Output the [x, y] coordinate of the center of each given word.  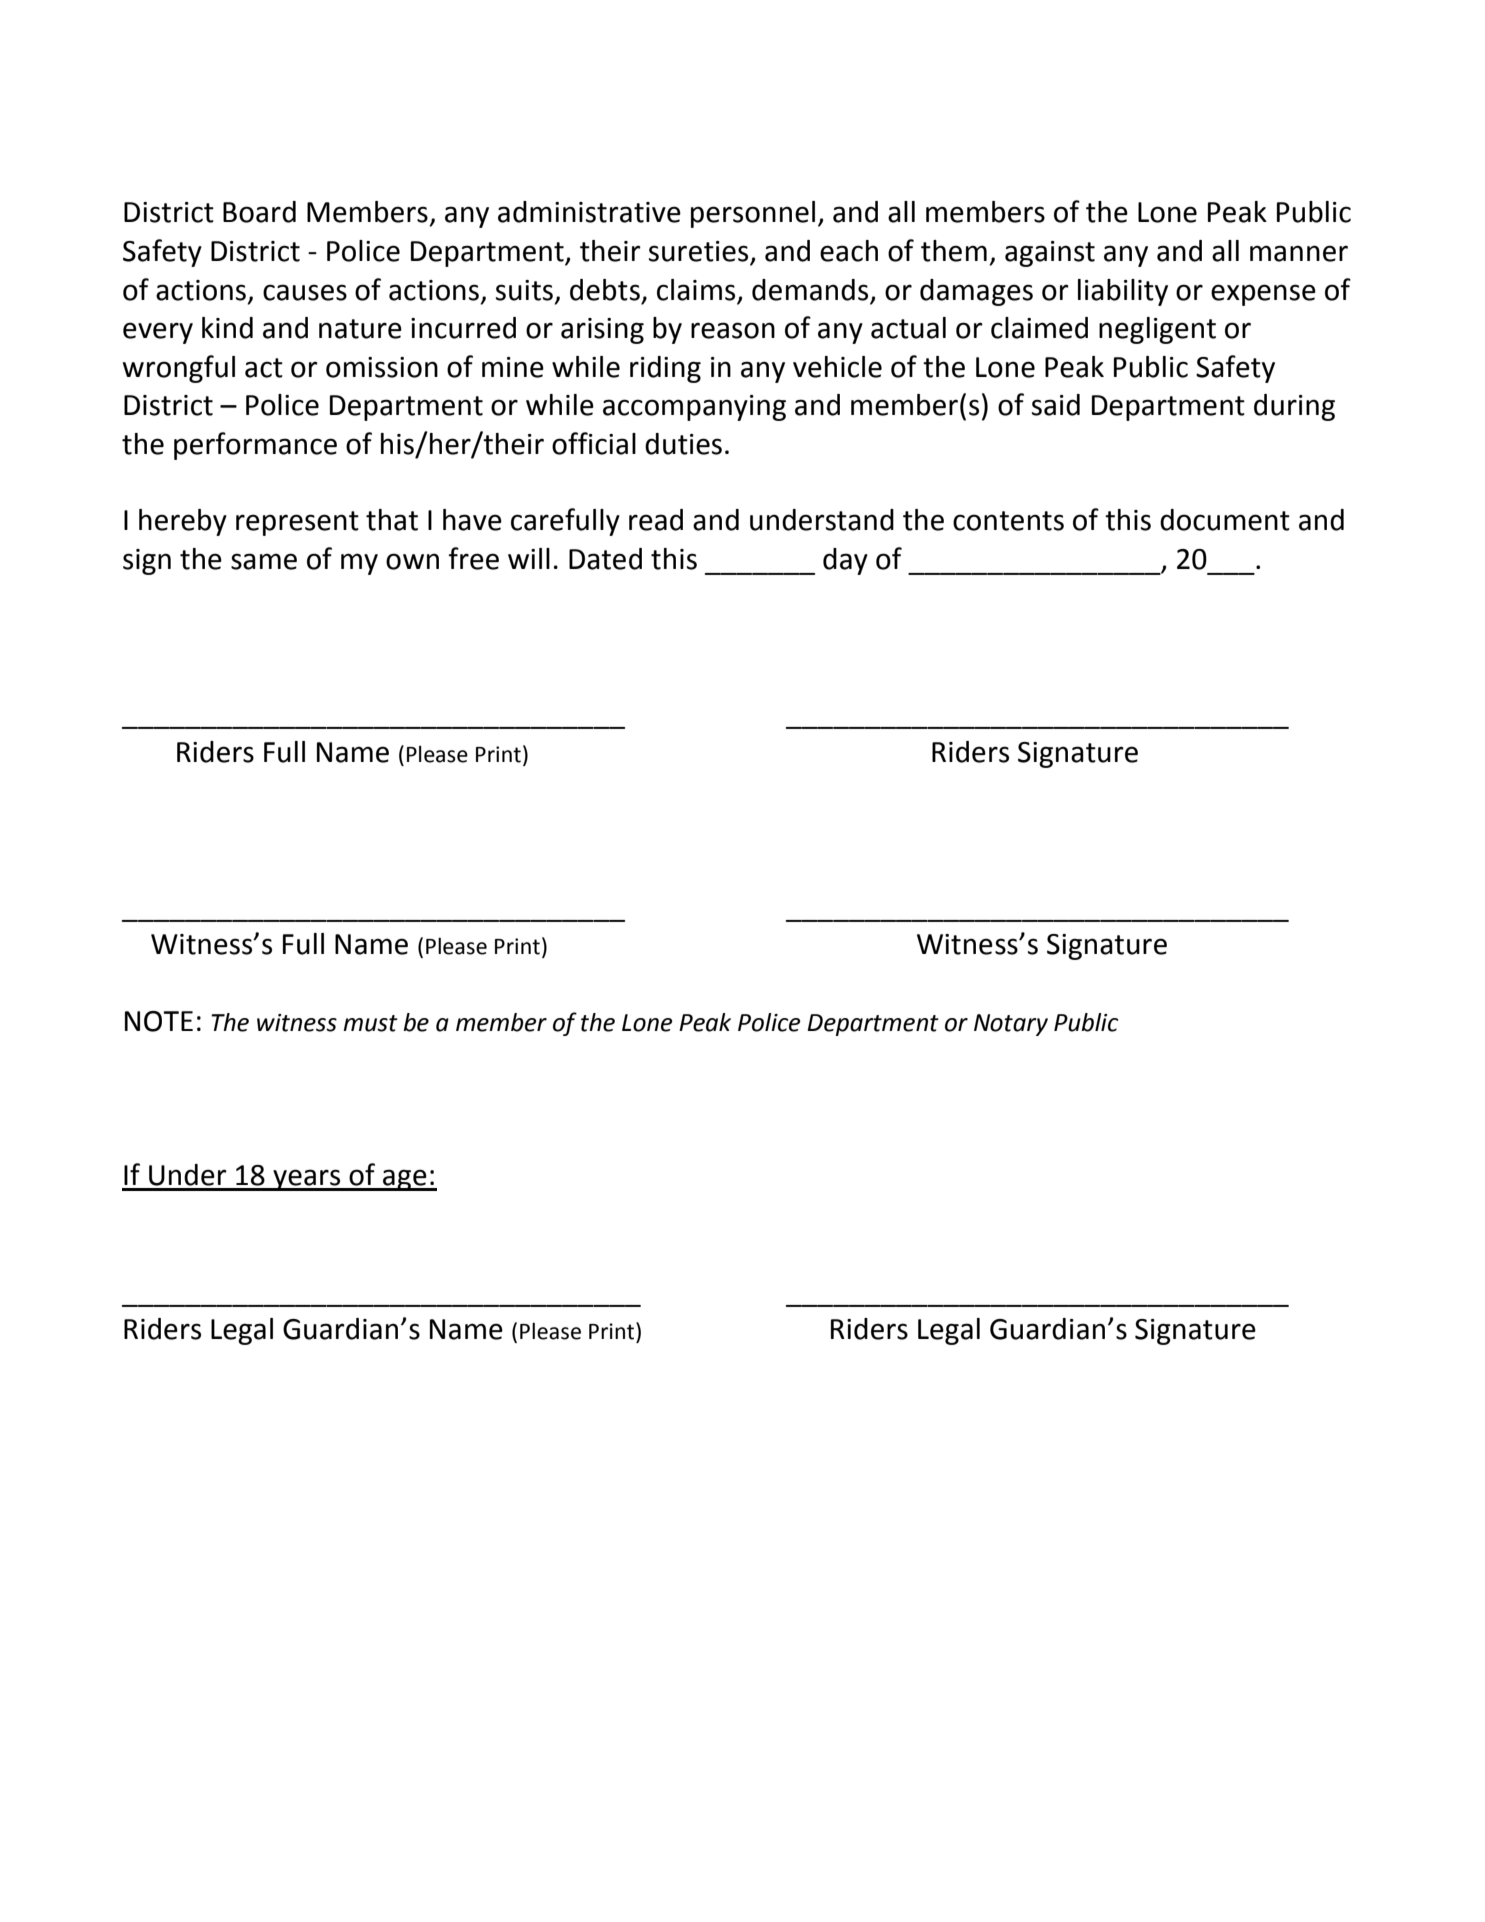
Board [259, 212]
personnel [753, 214]
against [1050, 254]
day [845, 561]
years [307, 1180]
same [264, 561]
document [1225, 520]
